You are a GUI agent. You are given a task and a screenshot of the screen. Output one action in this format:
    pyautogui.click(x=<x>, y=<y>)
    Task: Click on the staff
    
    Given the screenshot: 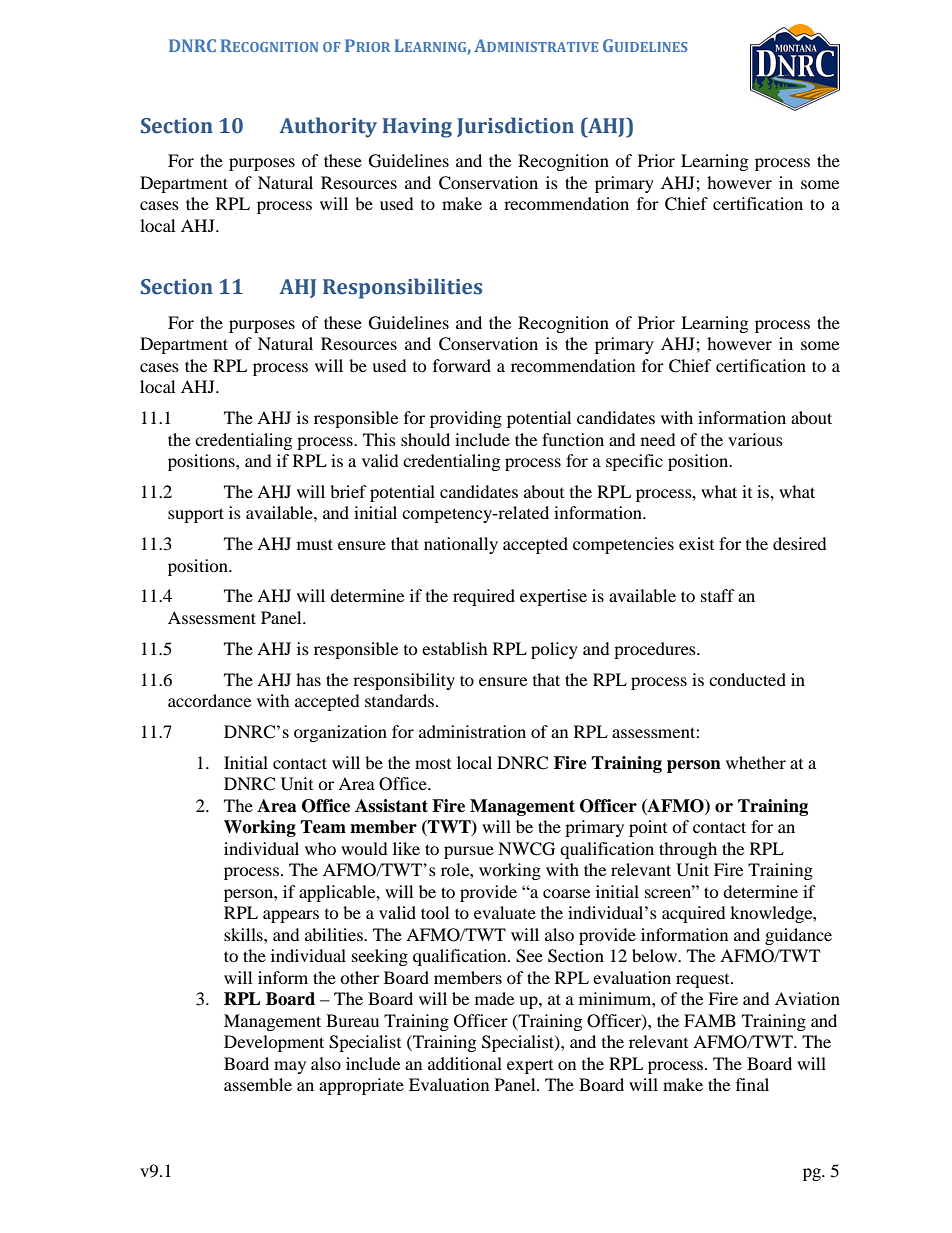 What is the action you would take?
    pyautogui.click(x=718, y=595)
